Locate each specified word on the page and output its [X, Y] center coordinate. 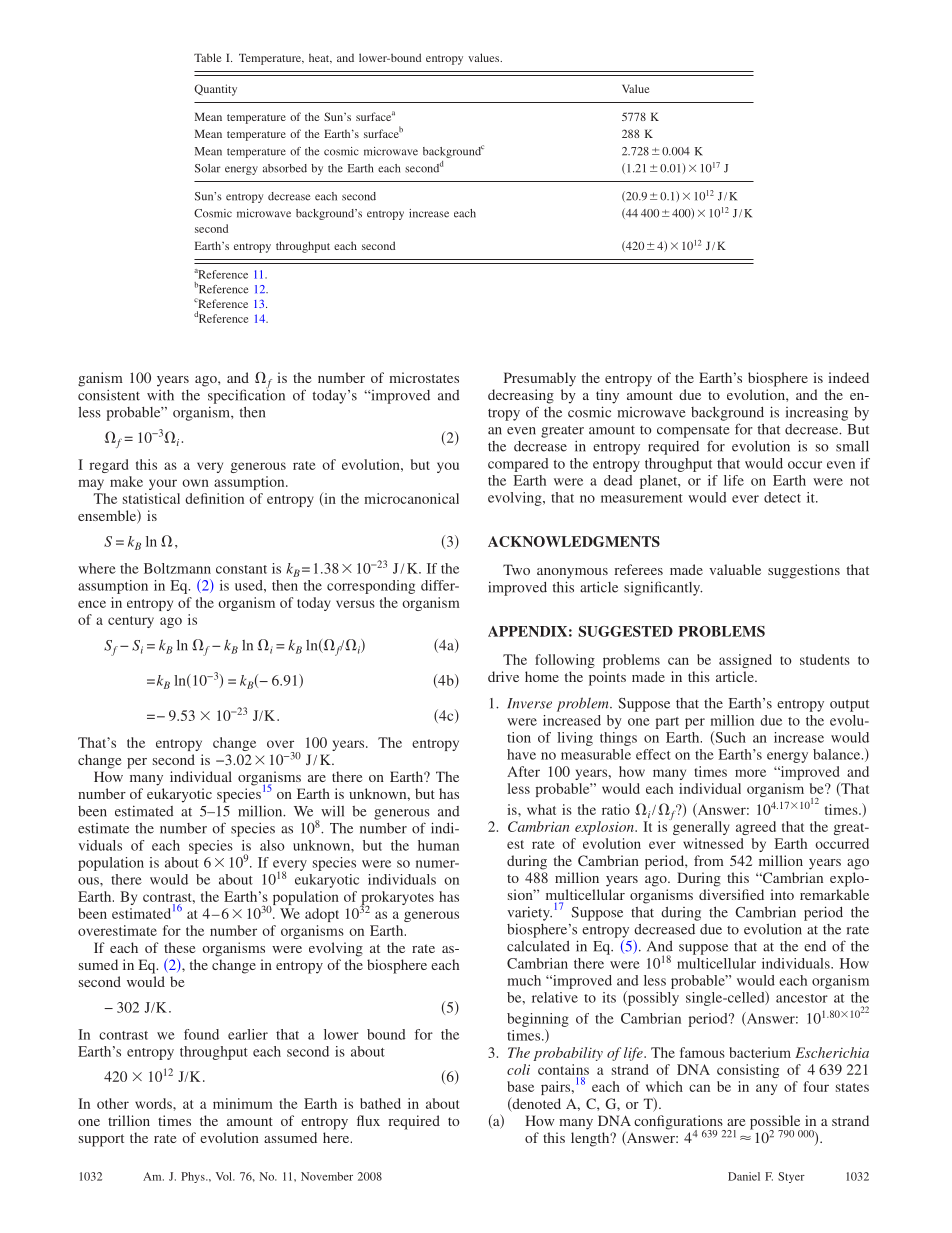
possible [776, 1123]
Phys [194, 1177]
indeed [848, 377]
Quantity [215, 90]
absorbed [285, 168]
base [520, 1086]
